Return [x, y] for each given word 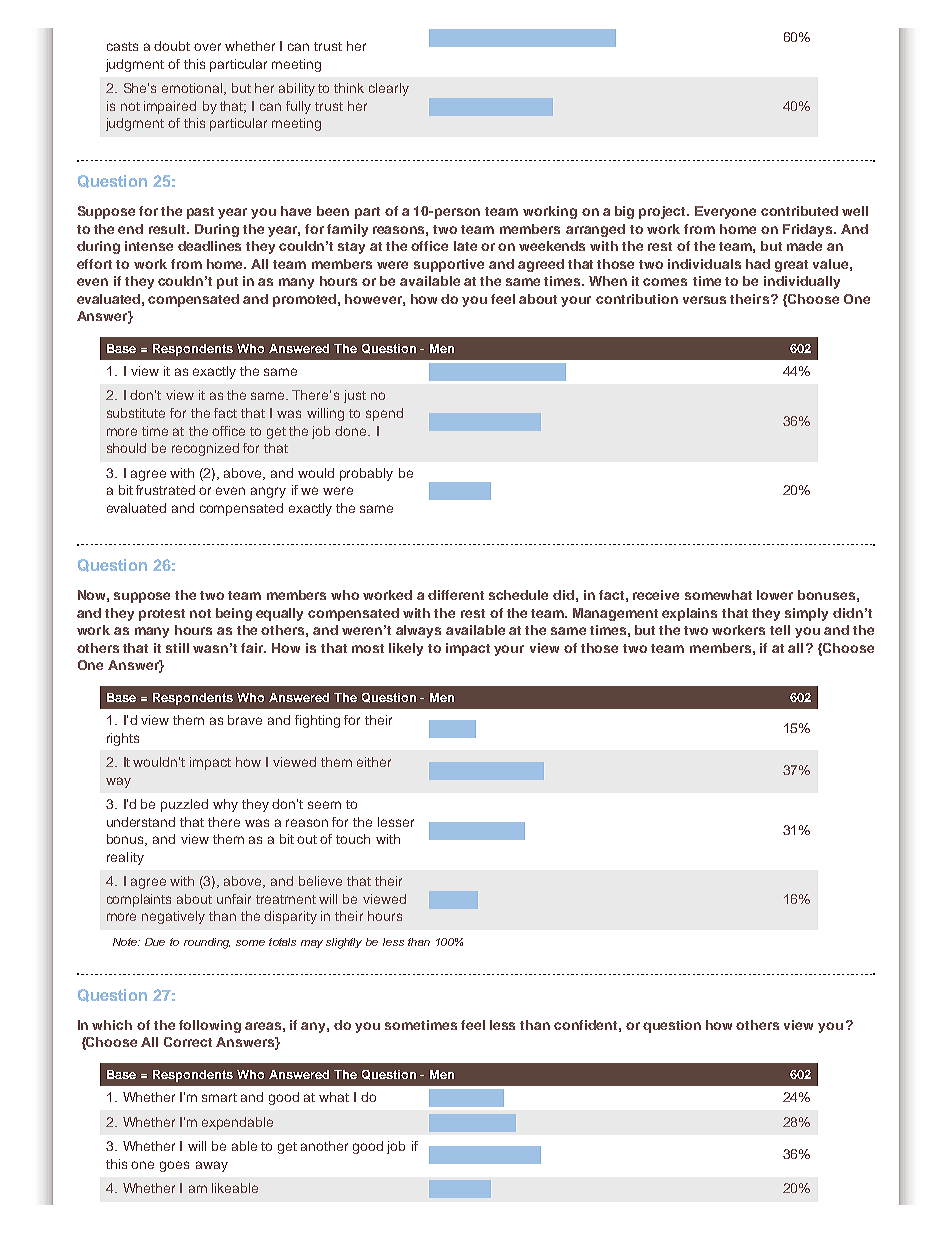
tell [780, 630]
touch [353, 839]
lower [775, 595]
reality [125, 858]
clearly [389, 89]
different [456, 595]
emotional [192, 88]
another [324, 1146]
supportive [449, 265]
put [227, 283]
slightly [344, 943]
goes [174, 1166]
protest [162, 615]
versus [704, 300]
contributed [799, 211]
